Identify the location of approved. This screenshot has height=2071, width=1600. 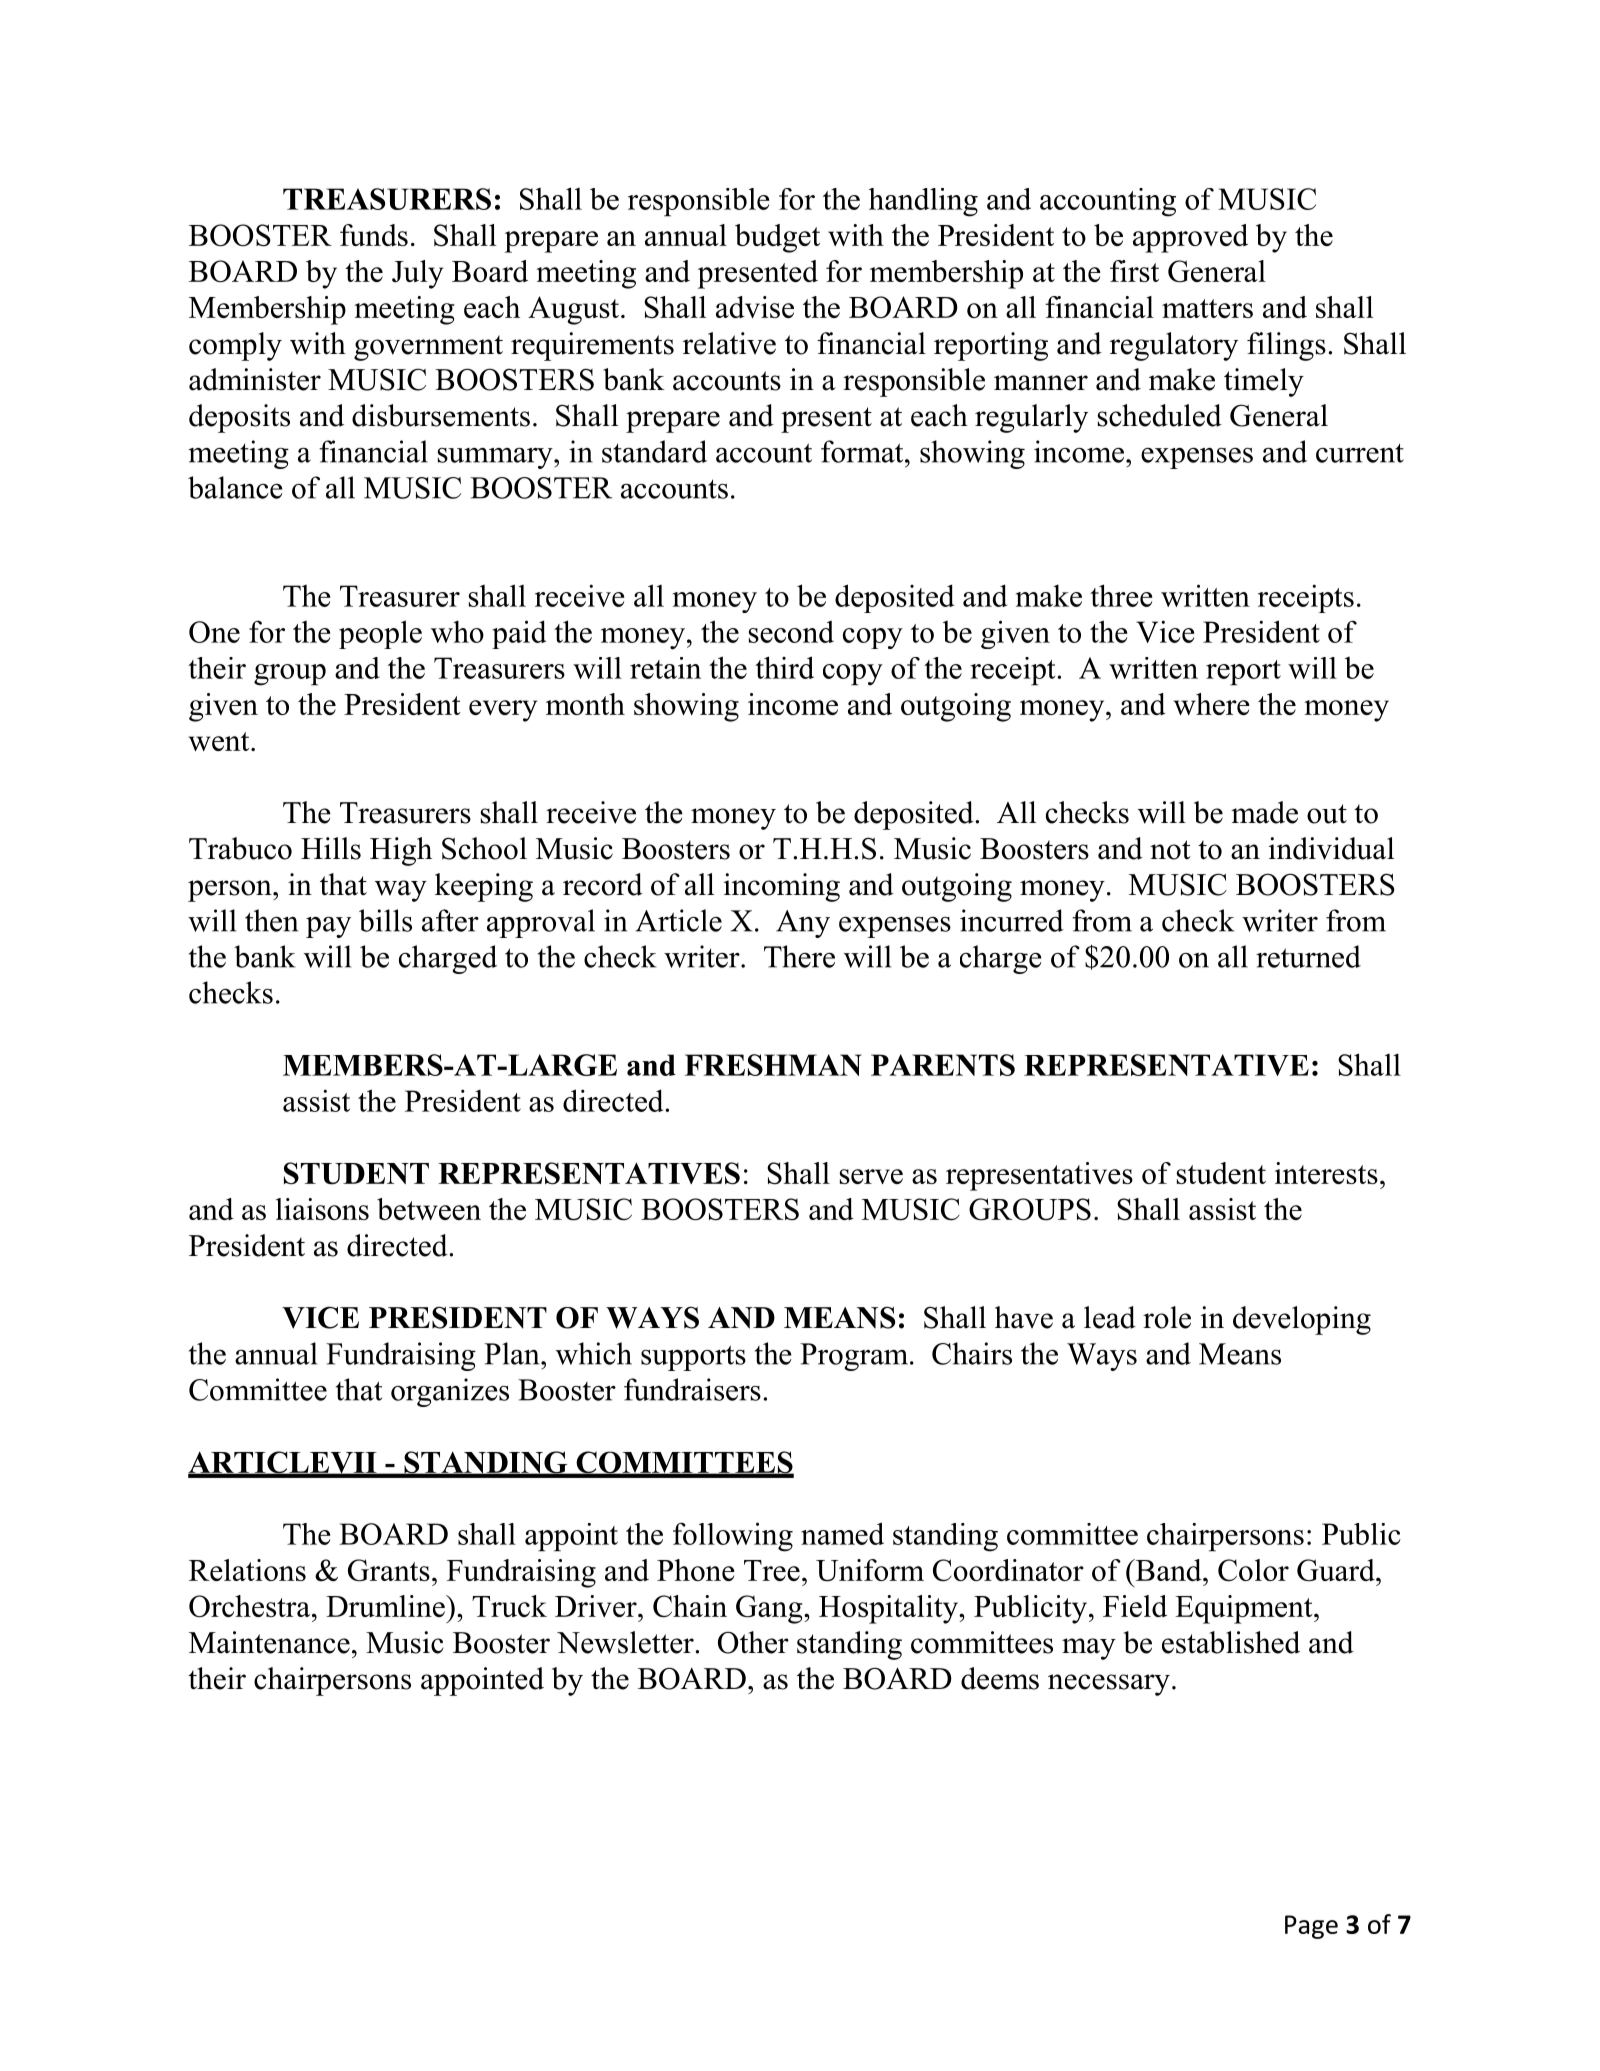
(1190, 238).
